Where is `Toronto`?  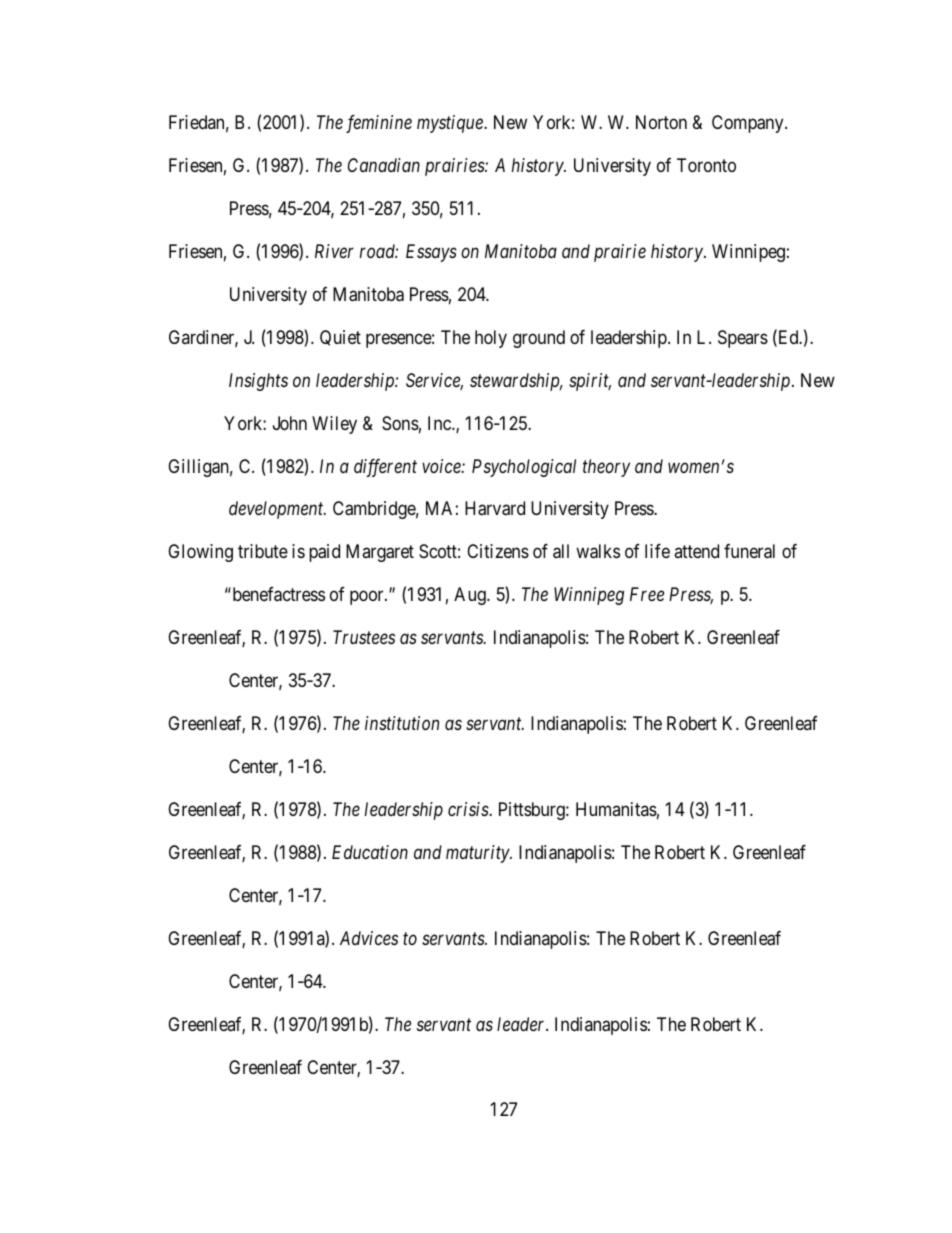 Toronto is located at coordinates (706, 165).
